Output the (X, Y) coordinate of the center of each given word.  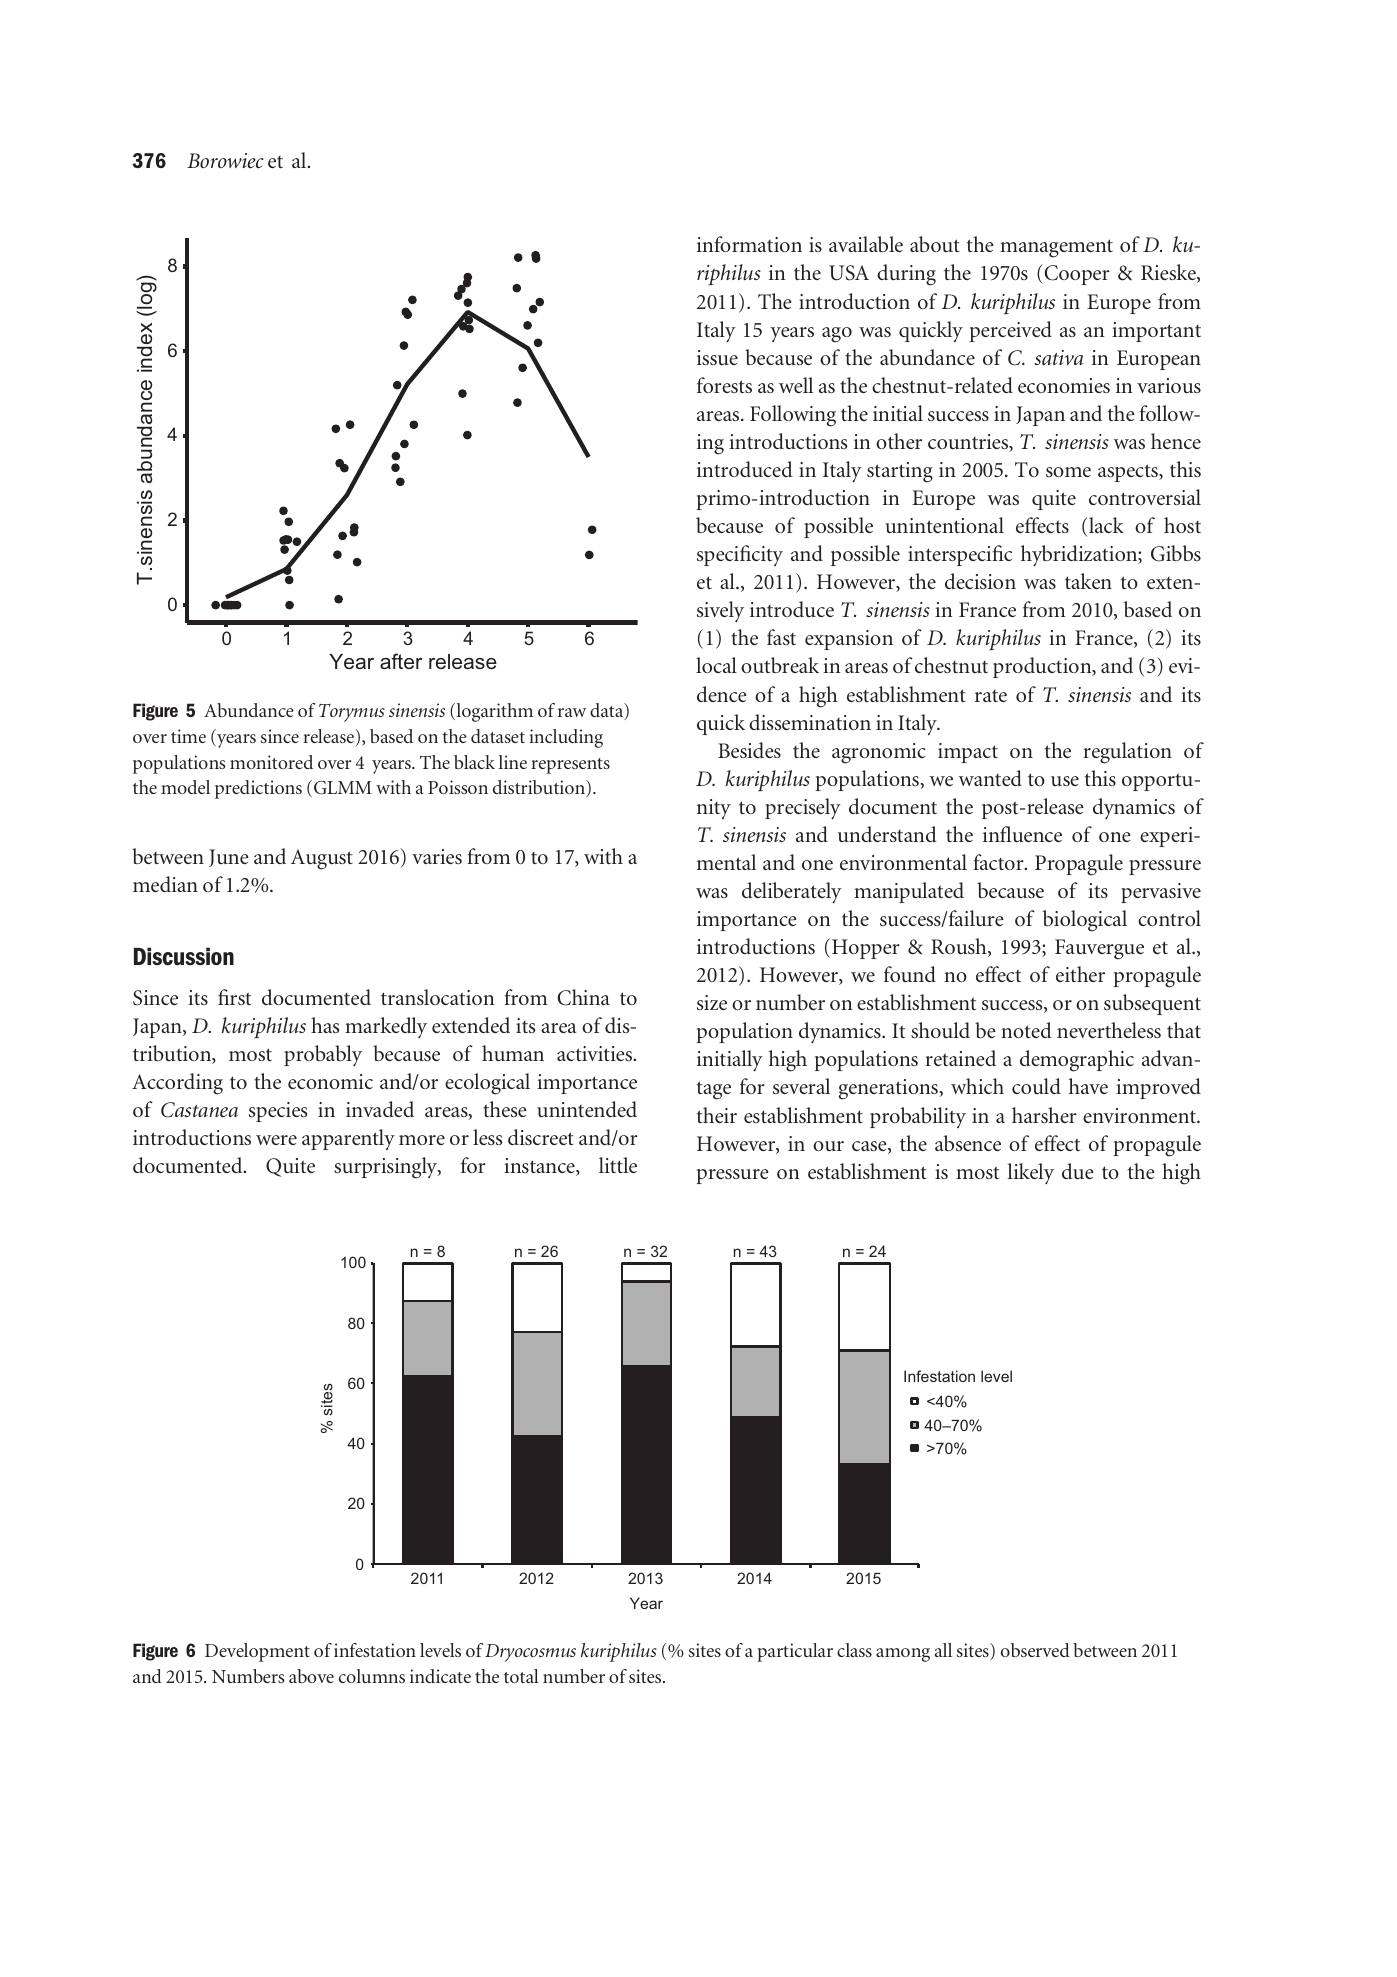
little (618, 1165)
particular (795, 1652)
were (276, 1140)
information (749, 244)
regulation (1127, 753)
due (1078, 1171)
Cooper (1076, 274)
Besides (749, 750)
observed (1035, 1650)
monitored (271, 762)
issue (717, 357)
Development (257, 1652)
